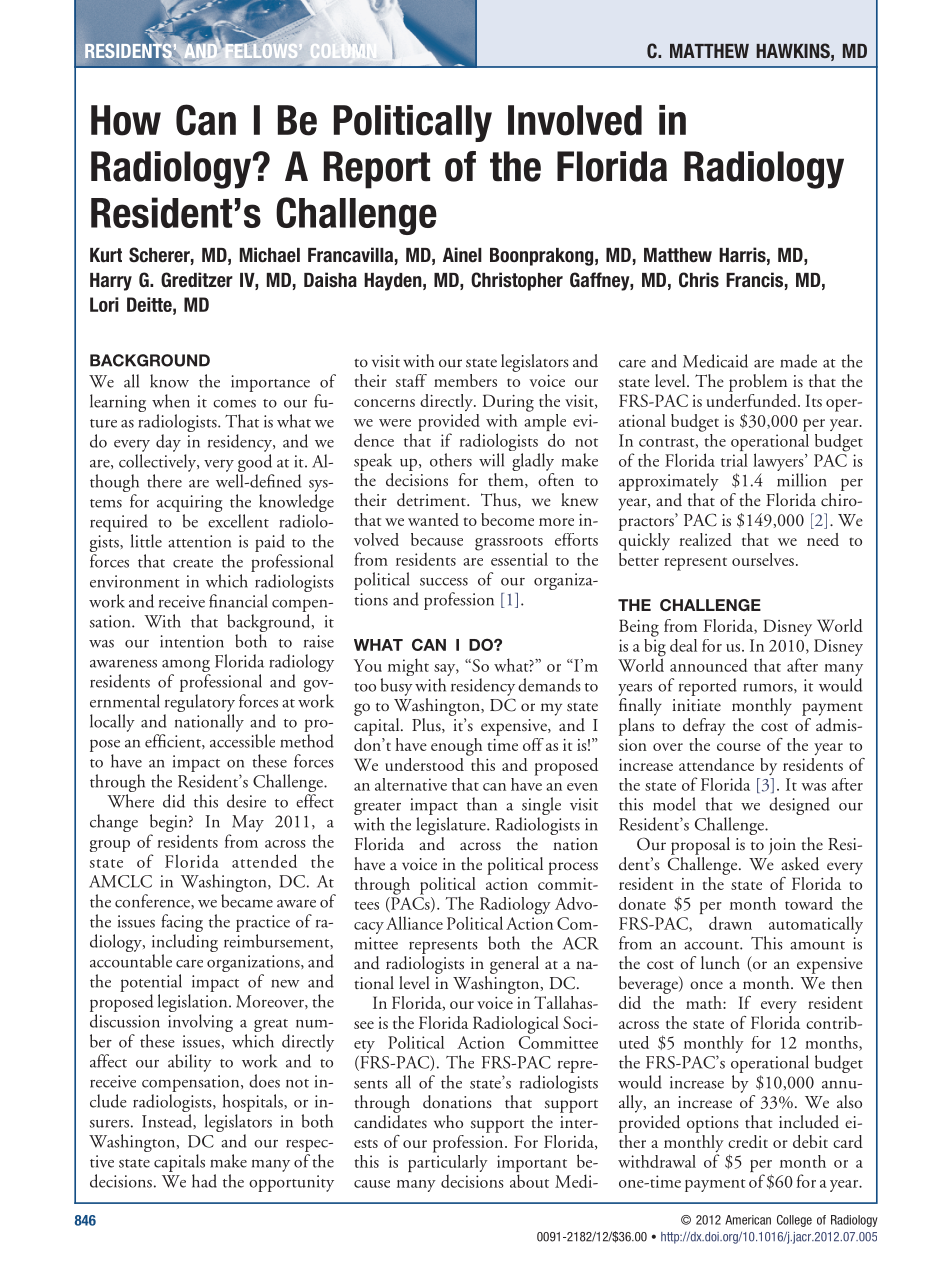 Image resolution: width=952 pixels, height=1280 pixels. What do you see at coordinates (763, 559) in the page?
I see `ourselves` at bounding box center [763, 559].
